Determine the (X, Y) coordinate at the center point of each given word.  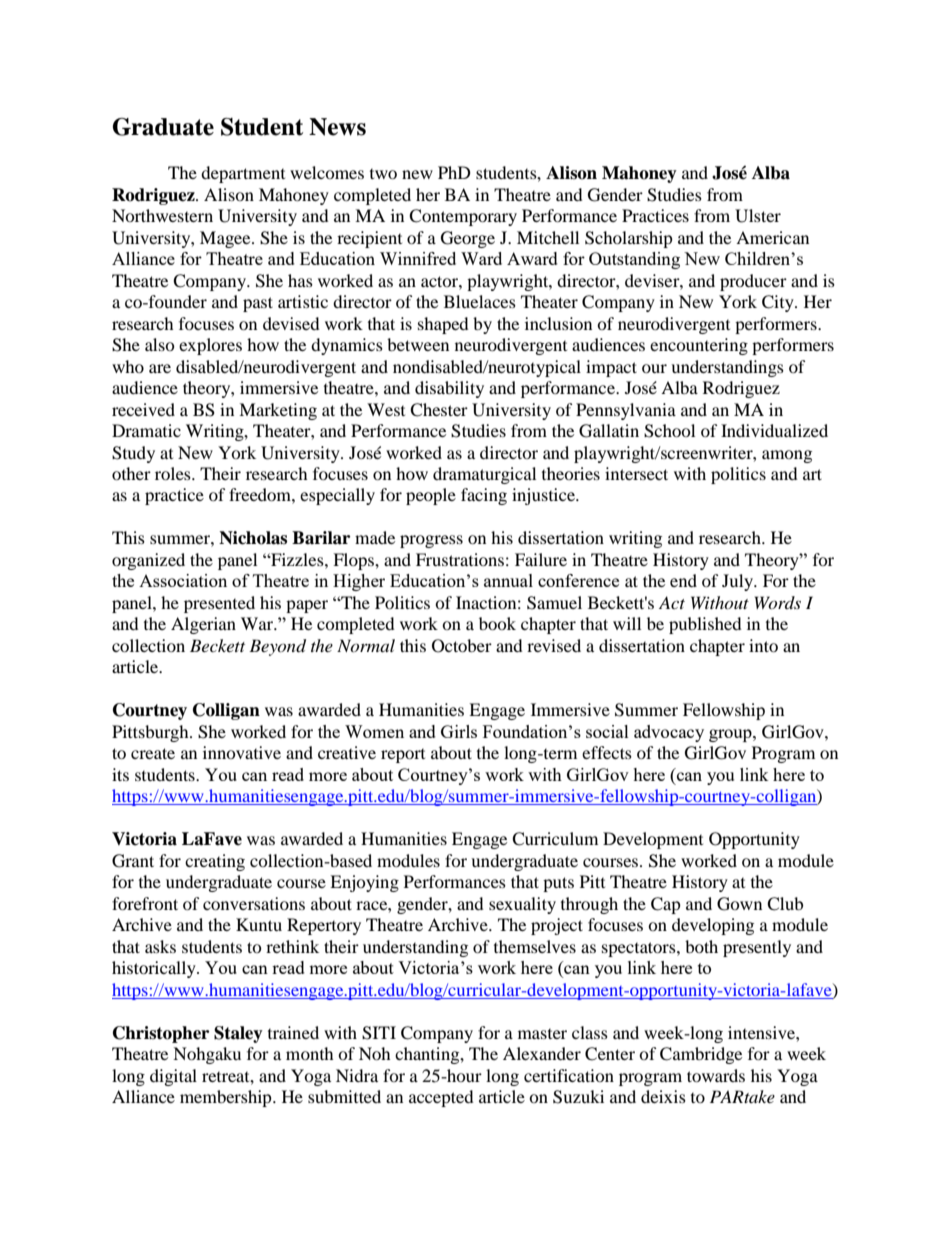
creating (215, 862)
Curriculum (555, 839)
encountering (699, 346)
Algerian (203, 625)
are (160, 368)
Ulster (758, 216)
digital (173, 1077)
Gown (739, 904)
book (497, 623)
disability (449, 389)
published (705, 625)
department (243, 174)
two (383, 174)
